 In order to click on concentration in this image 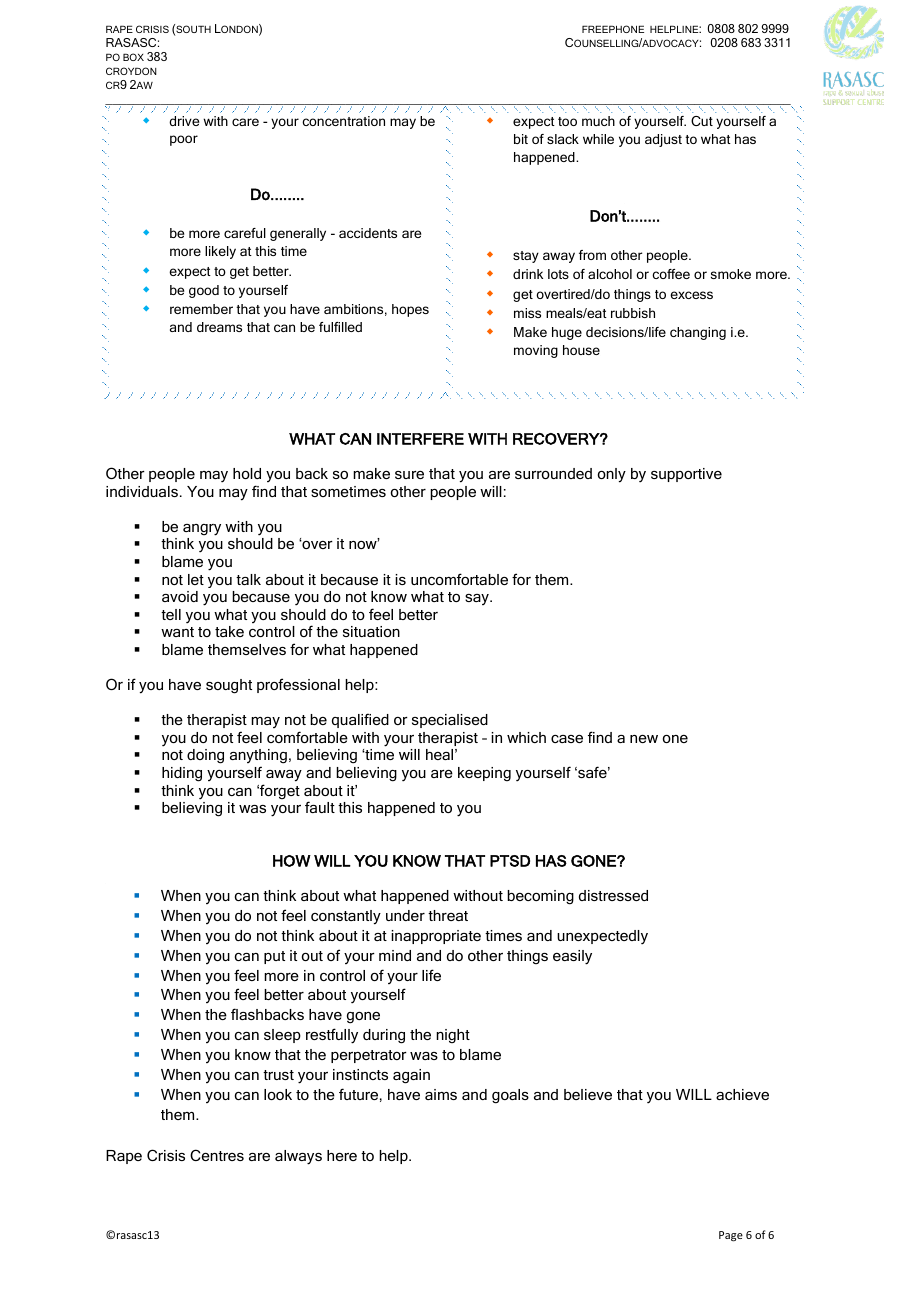, I will do `click(343, 121)`.
